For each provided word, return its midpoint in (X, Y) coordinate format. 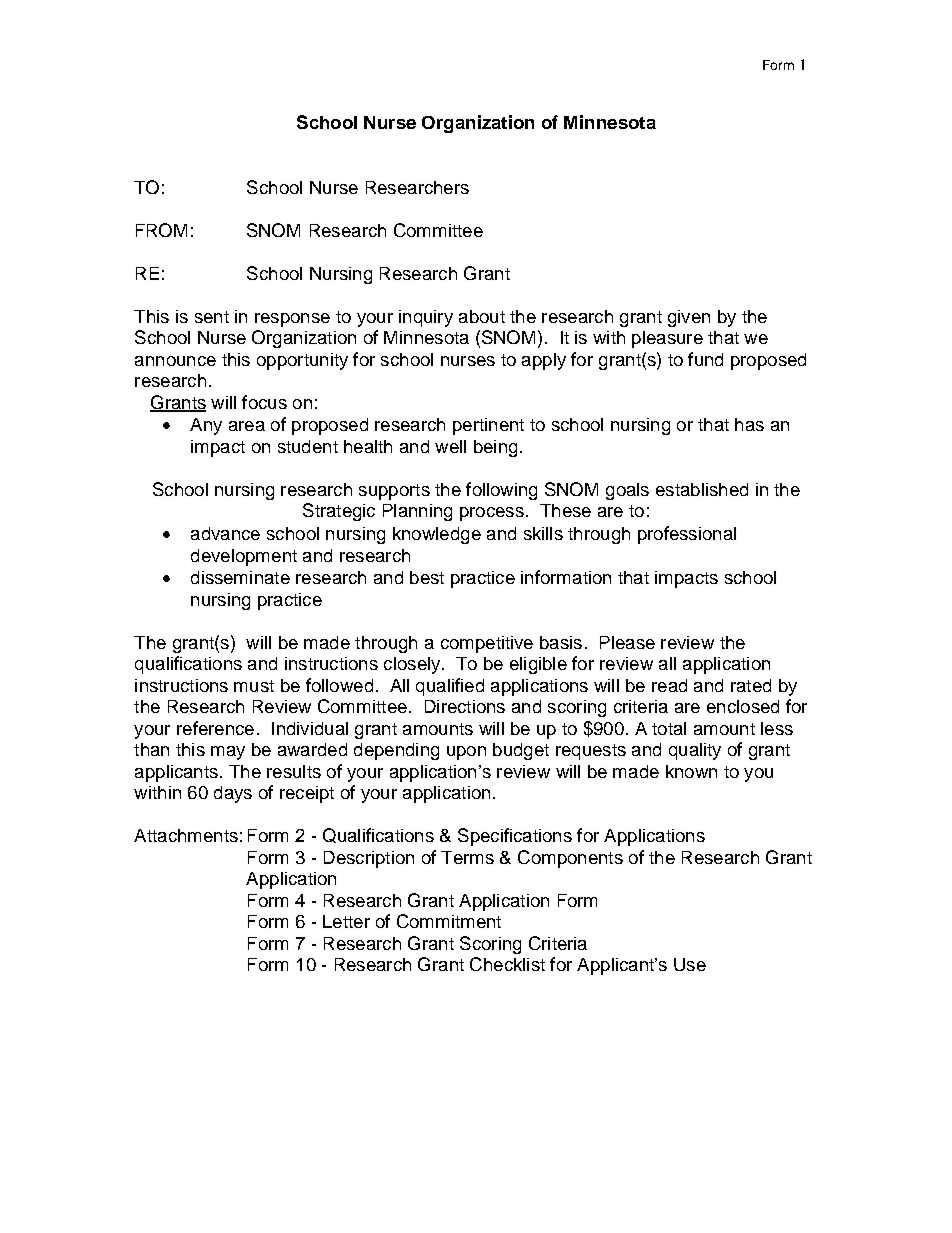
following (501, 491)
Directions (465, 706)
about (482, 316)
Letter (346, 921)
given (689, 318)
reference (215, 728)
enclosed (743, 706)
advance (225, 533)
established (702, 489)
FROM (161, 230)
